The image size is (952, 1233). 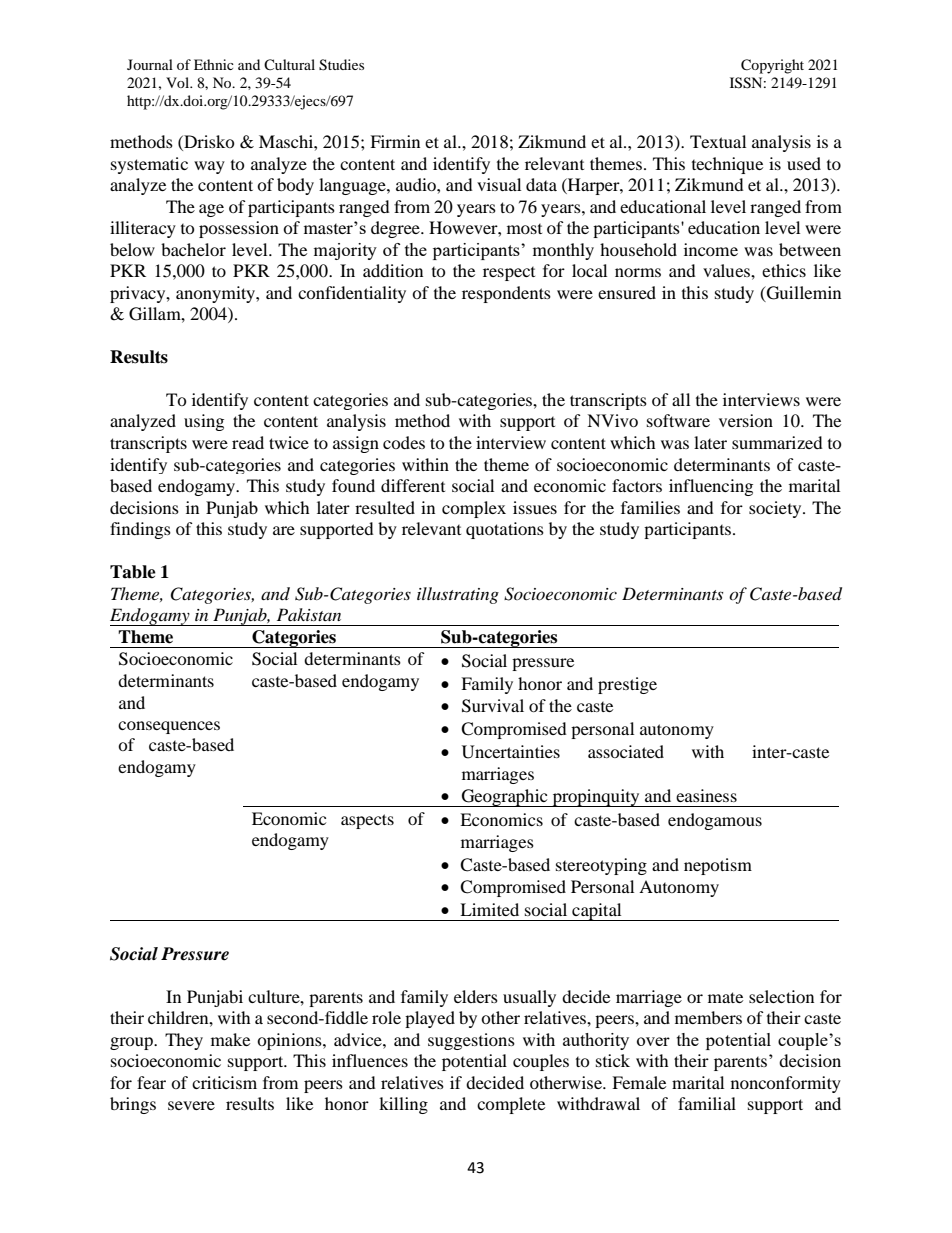 What do you see at coordinates (169, 727) in the page?
I see `consequences` at bounding box center [169, 727].
